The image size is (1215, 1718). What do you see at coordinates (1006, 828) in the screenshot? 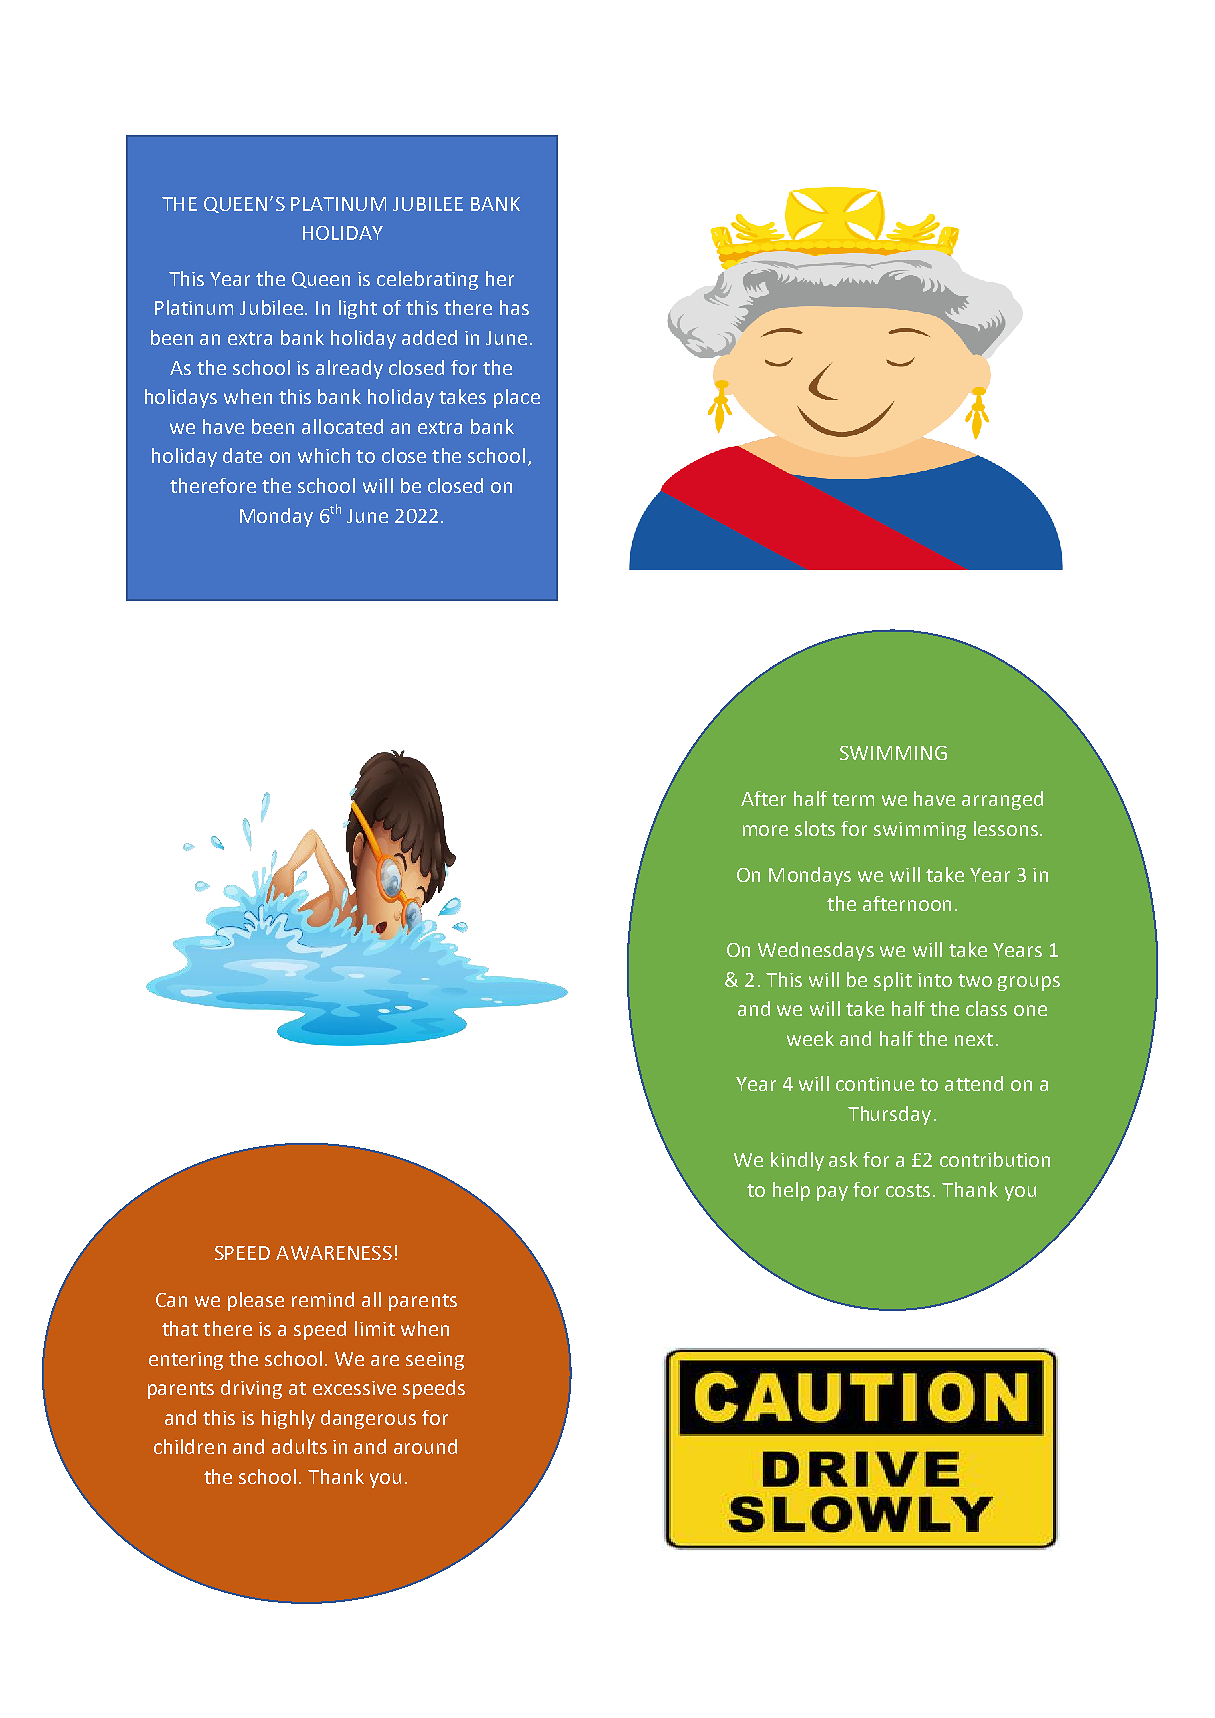
I see `lessons` at bounding box center [1006, 828].
